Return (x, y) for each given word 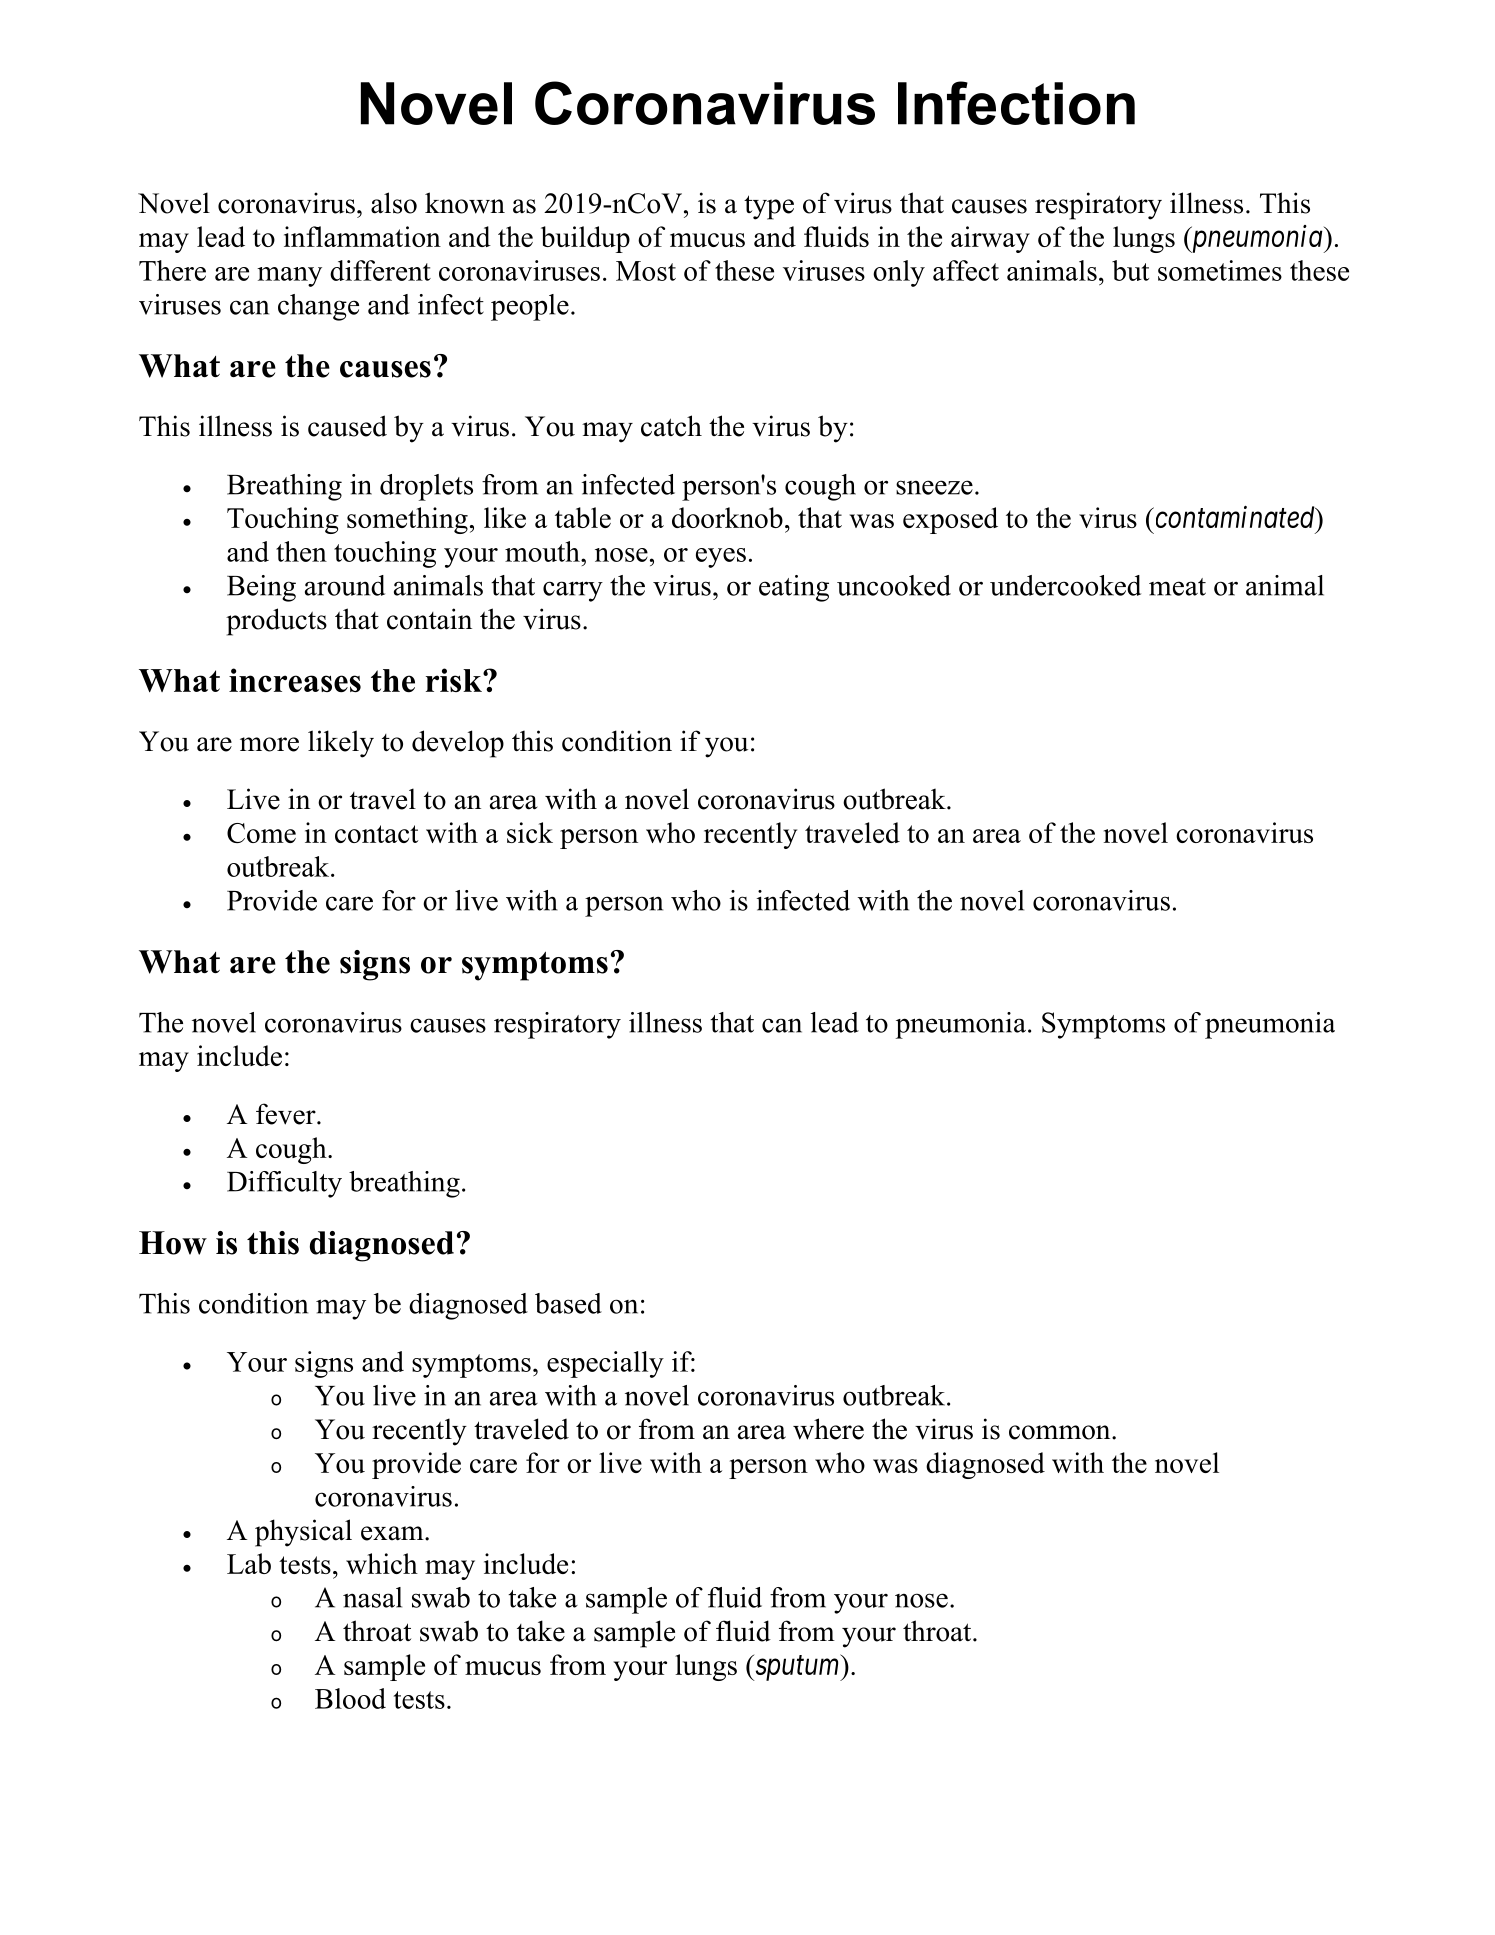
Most (646, 271)
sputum (797, 1668)
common (1061, 1432)
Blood (350, 1698)
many (289, 277)
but (1130, 270)
